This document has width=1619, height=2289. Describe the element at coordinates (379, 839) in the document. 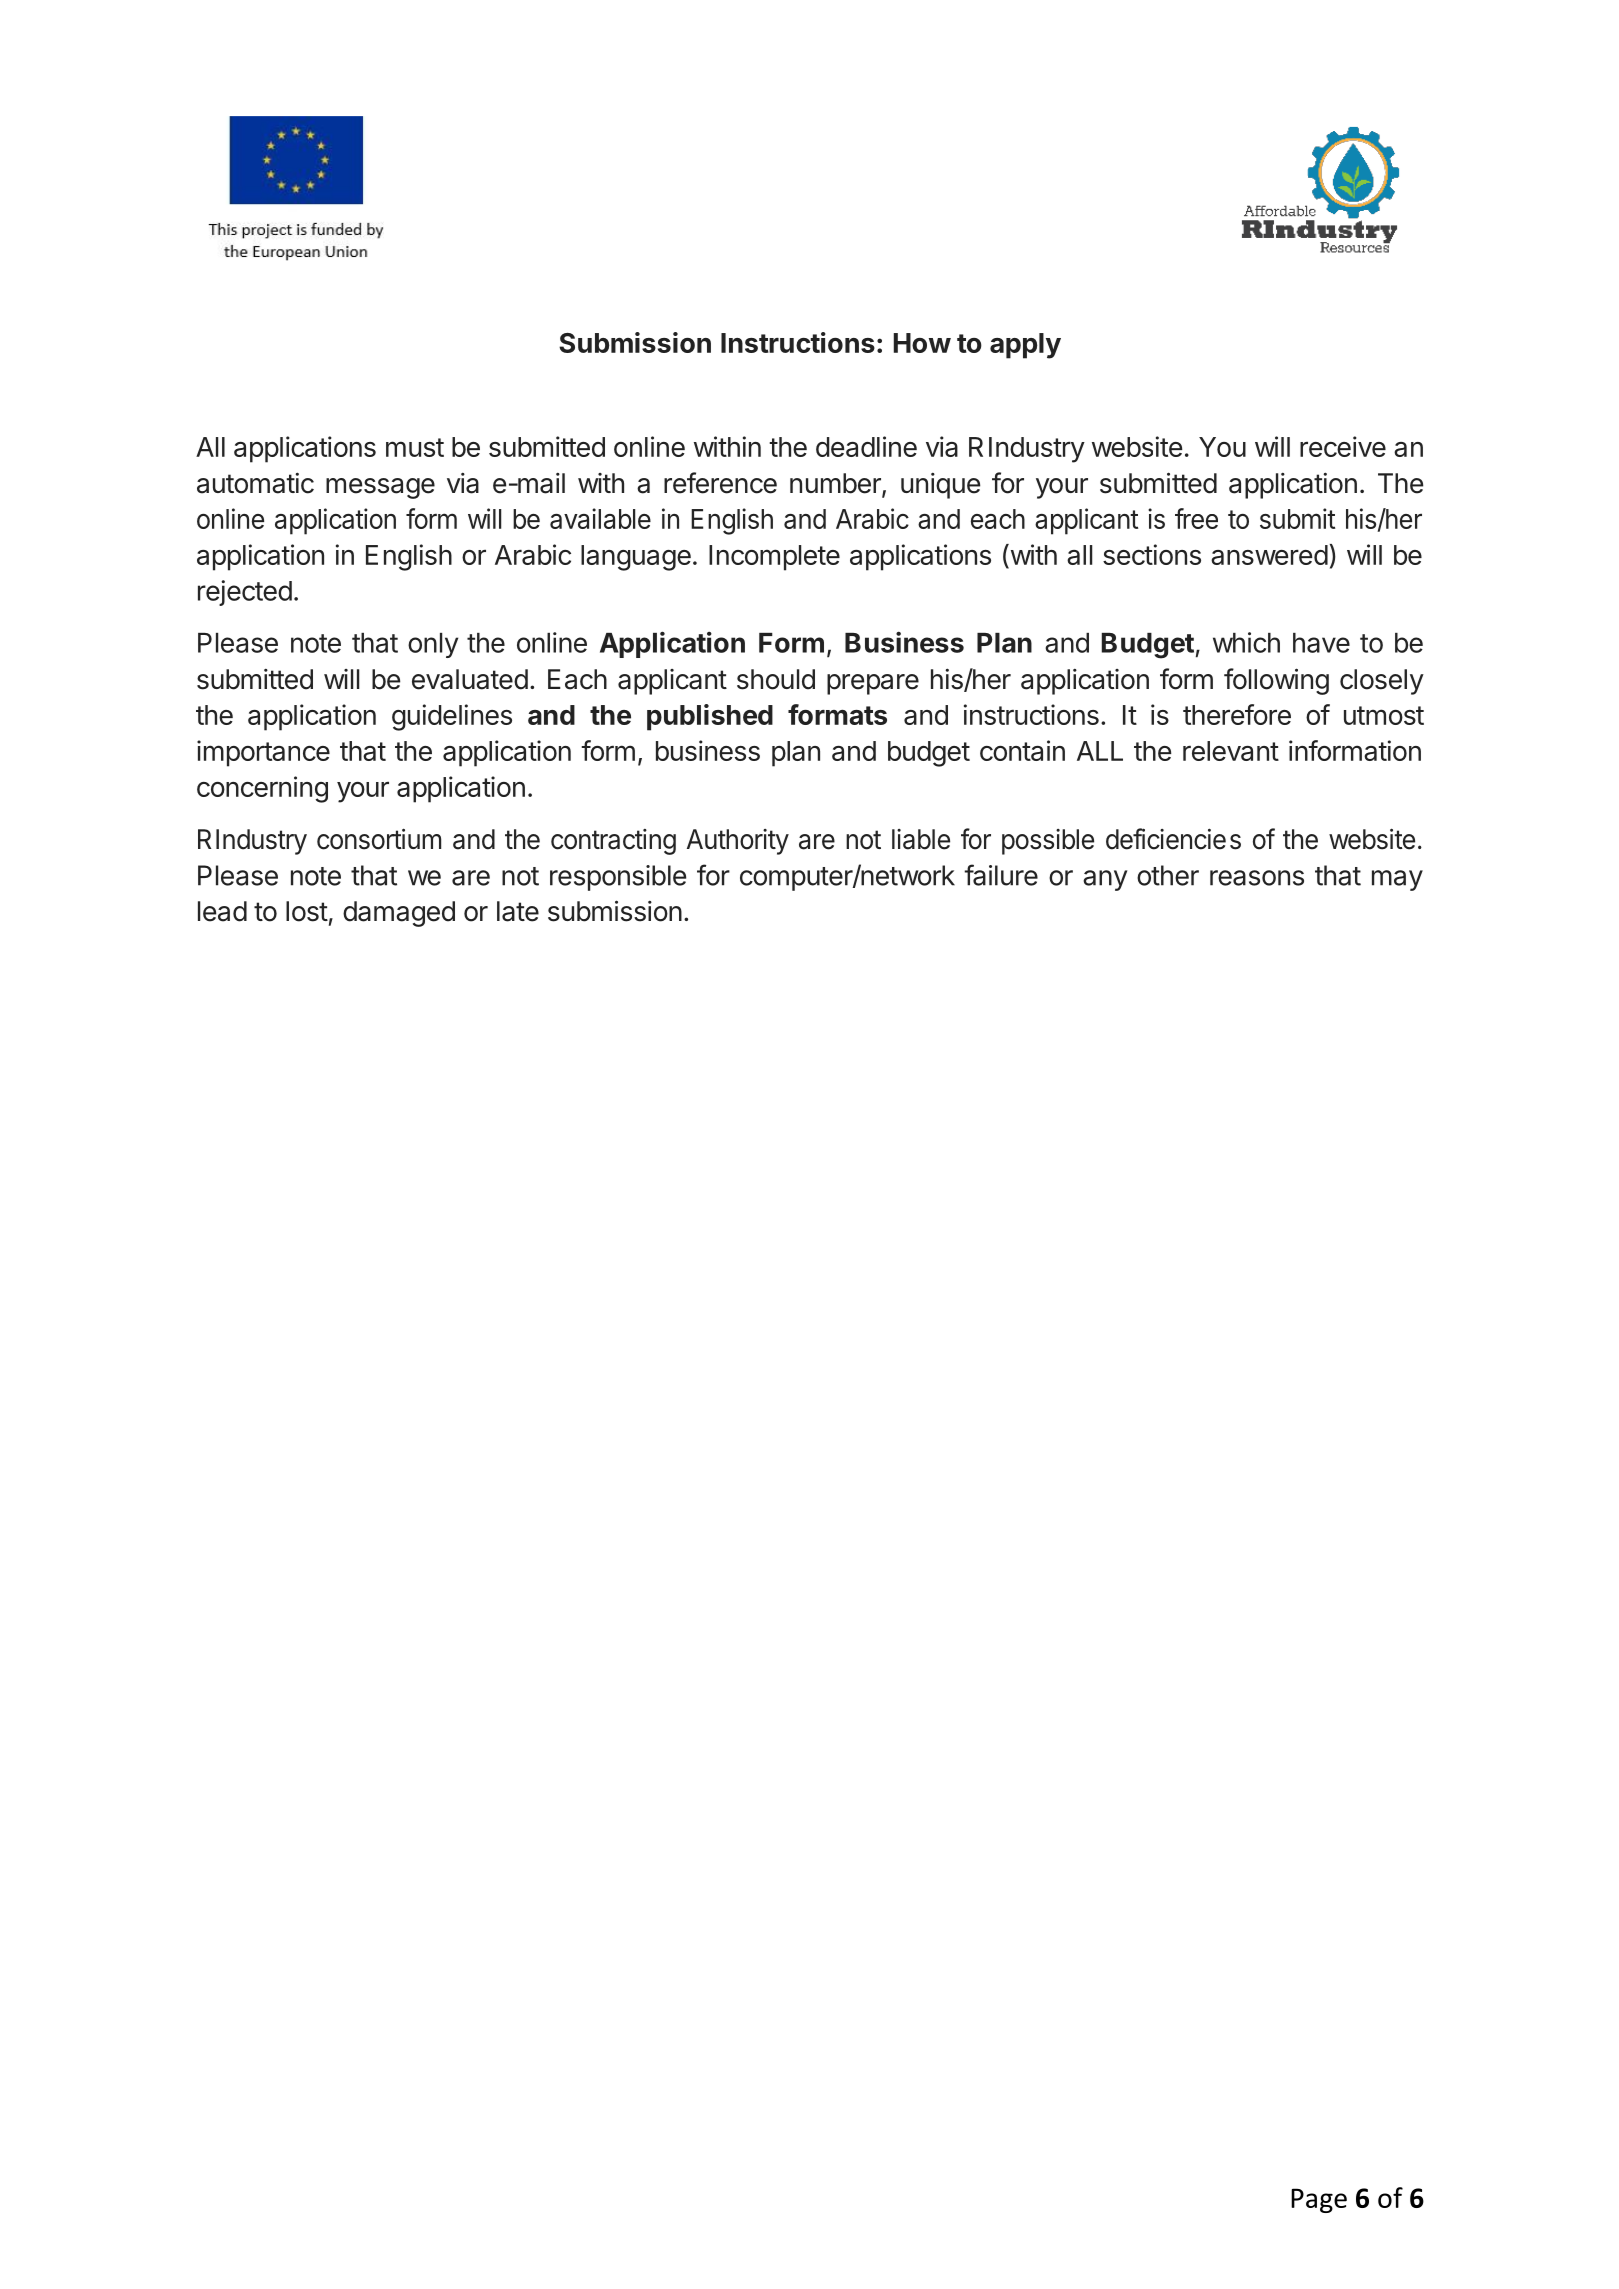

I see `consortium` at that location.
